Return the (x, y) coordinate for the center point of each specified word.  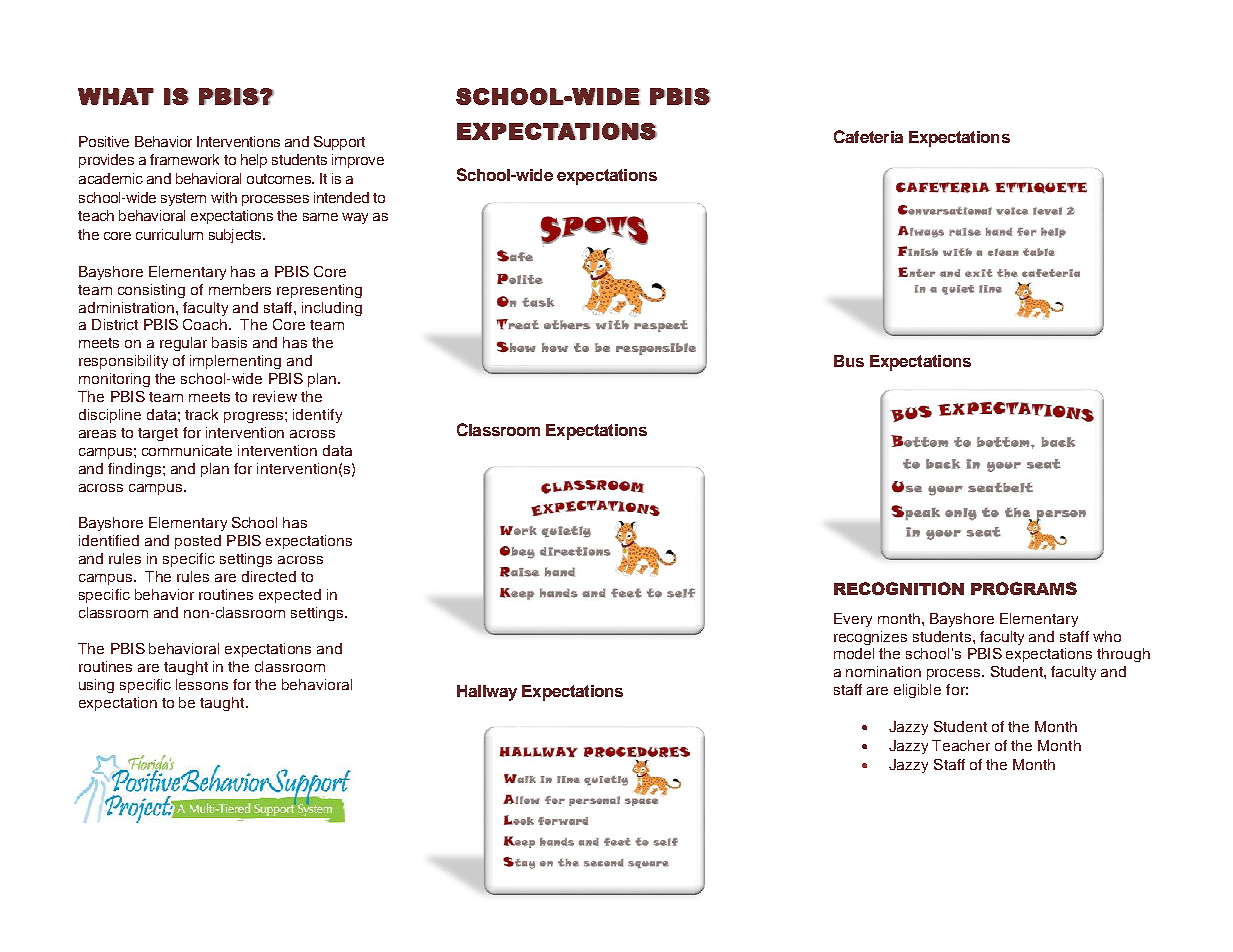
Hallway (487, 693)
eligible (917, 691)
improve (358, 161)
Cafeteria (868, 136)
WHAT (116, 96)
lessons (202, 684)
